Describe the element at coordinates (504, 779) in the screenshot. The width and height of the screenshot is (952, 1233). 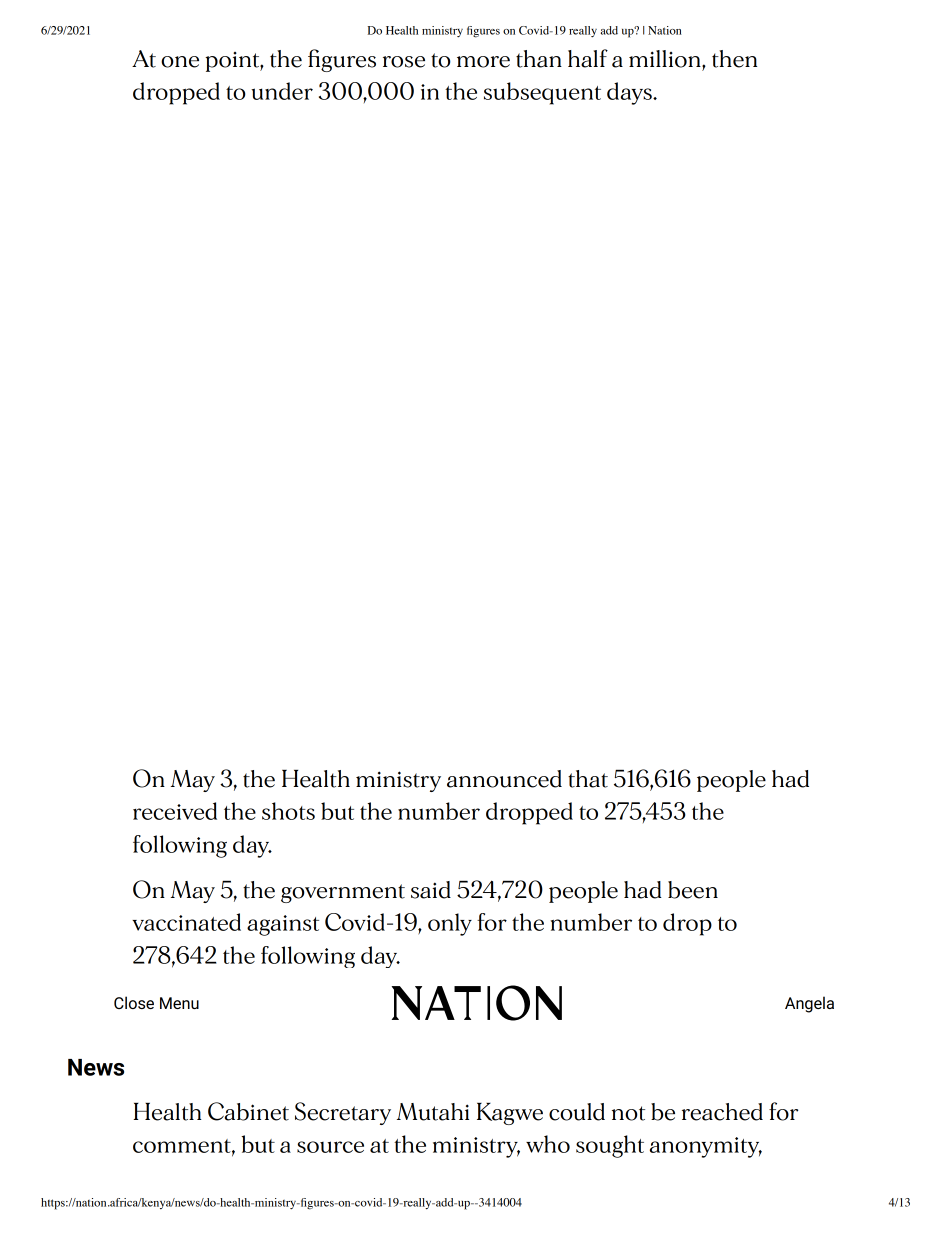
I see `announced` at that location.
